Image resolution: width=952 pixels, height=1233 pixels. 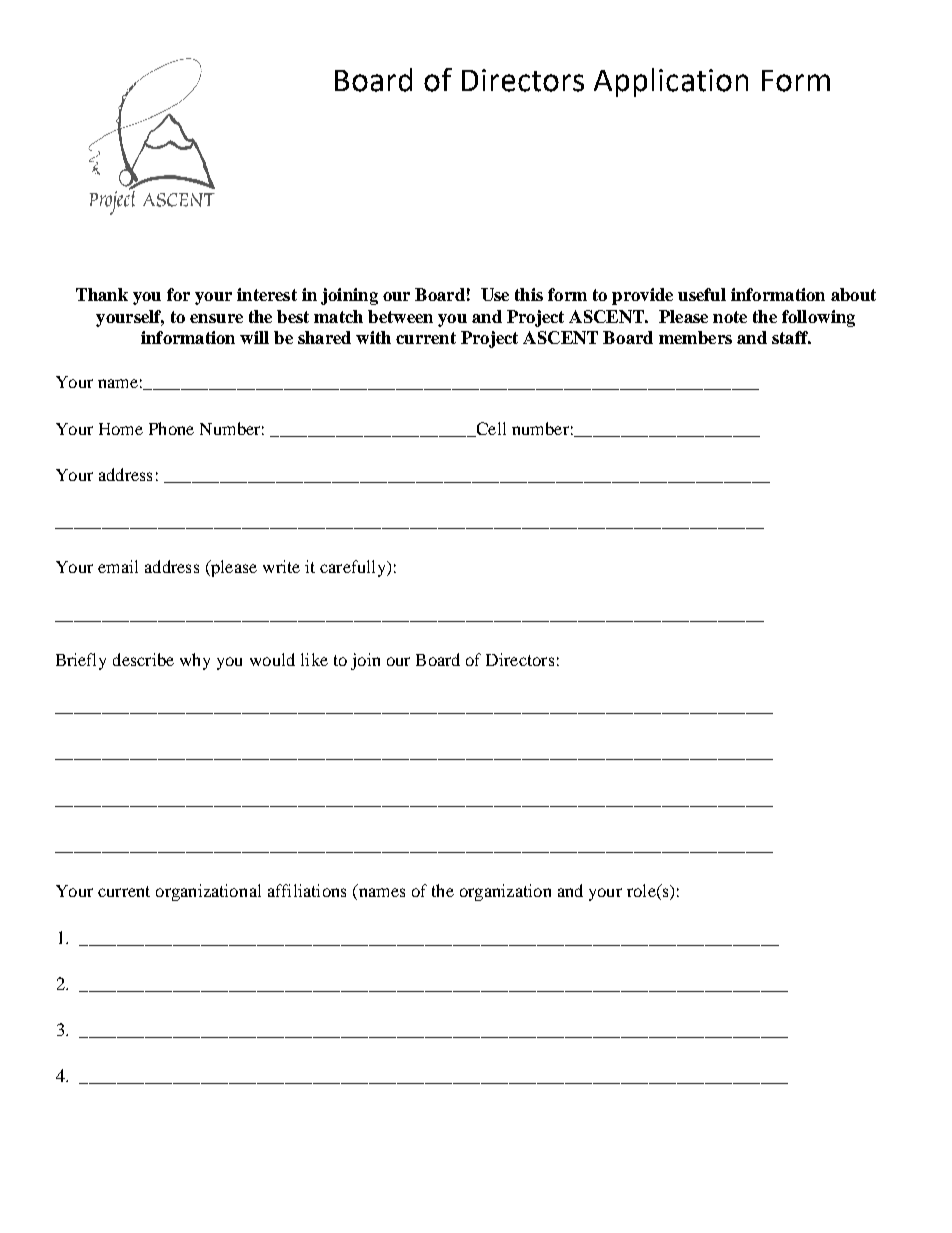 I want to click on members, so click(x=695, y=337).
